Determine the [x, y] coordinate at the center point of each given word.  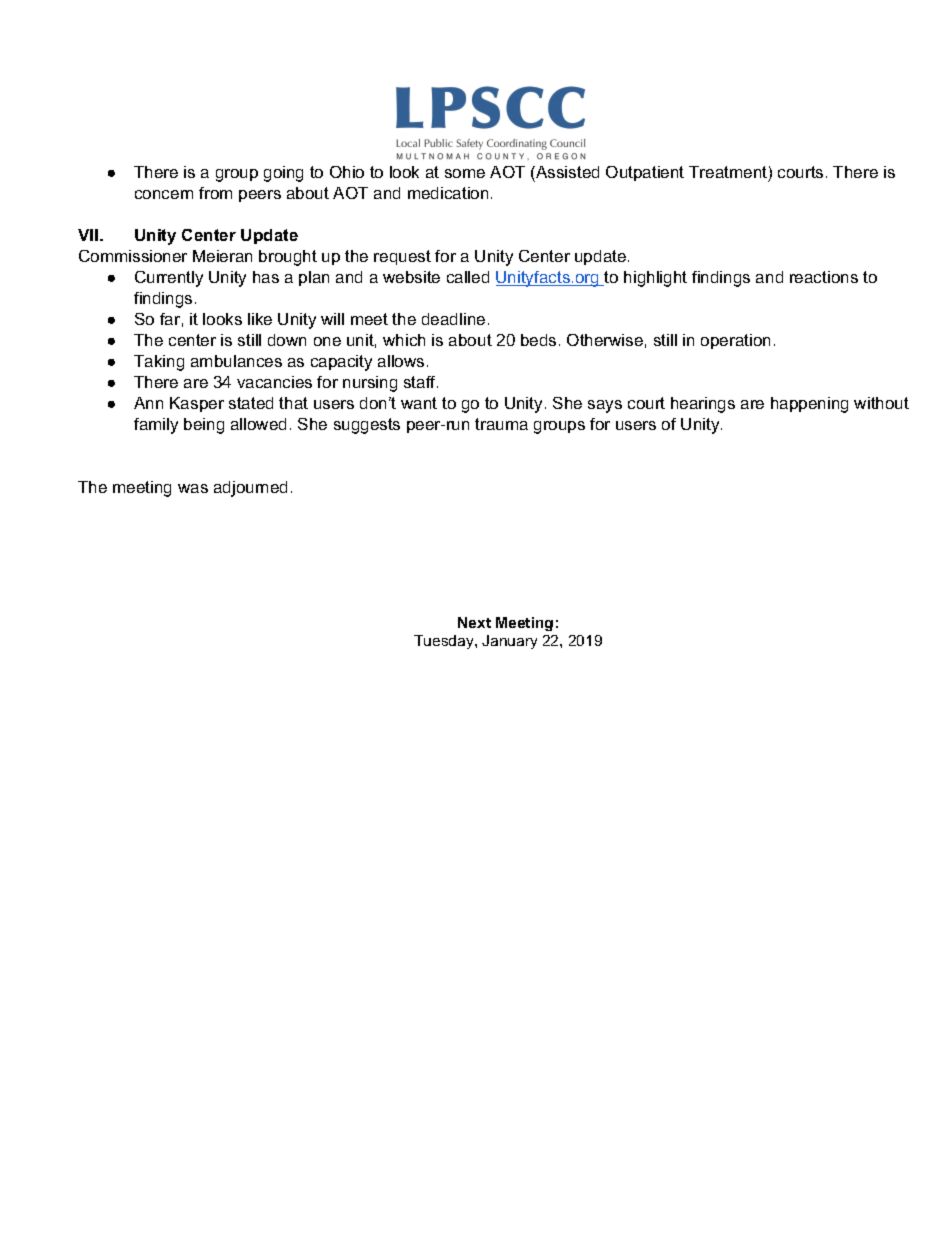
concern [164, 194]
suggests [367, 426]
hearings [703, 405]
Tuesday [445, 642]
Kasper [197, 404]
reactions [824, 277]
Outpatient [645, 173]
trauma [501, 424]
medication [448, 193]
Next [474, 622]
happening [809, 405]
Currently [169, 279]
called [468, 277]
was [193, 488]
